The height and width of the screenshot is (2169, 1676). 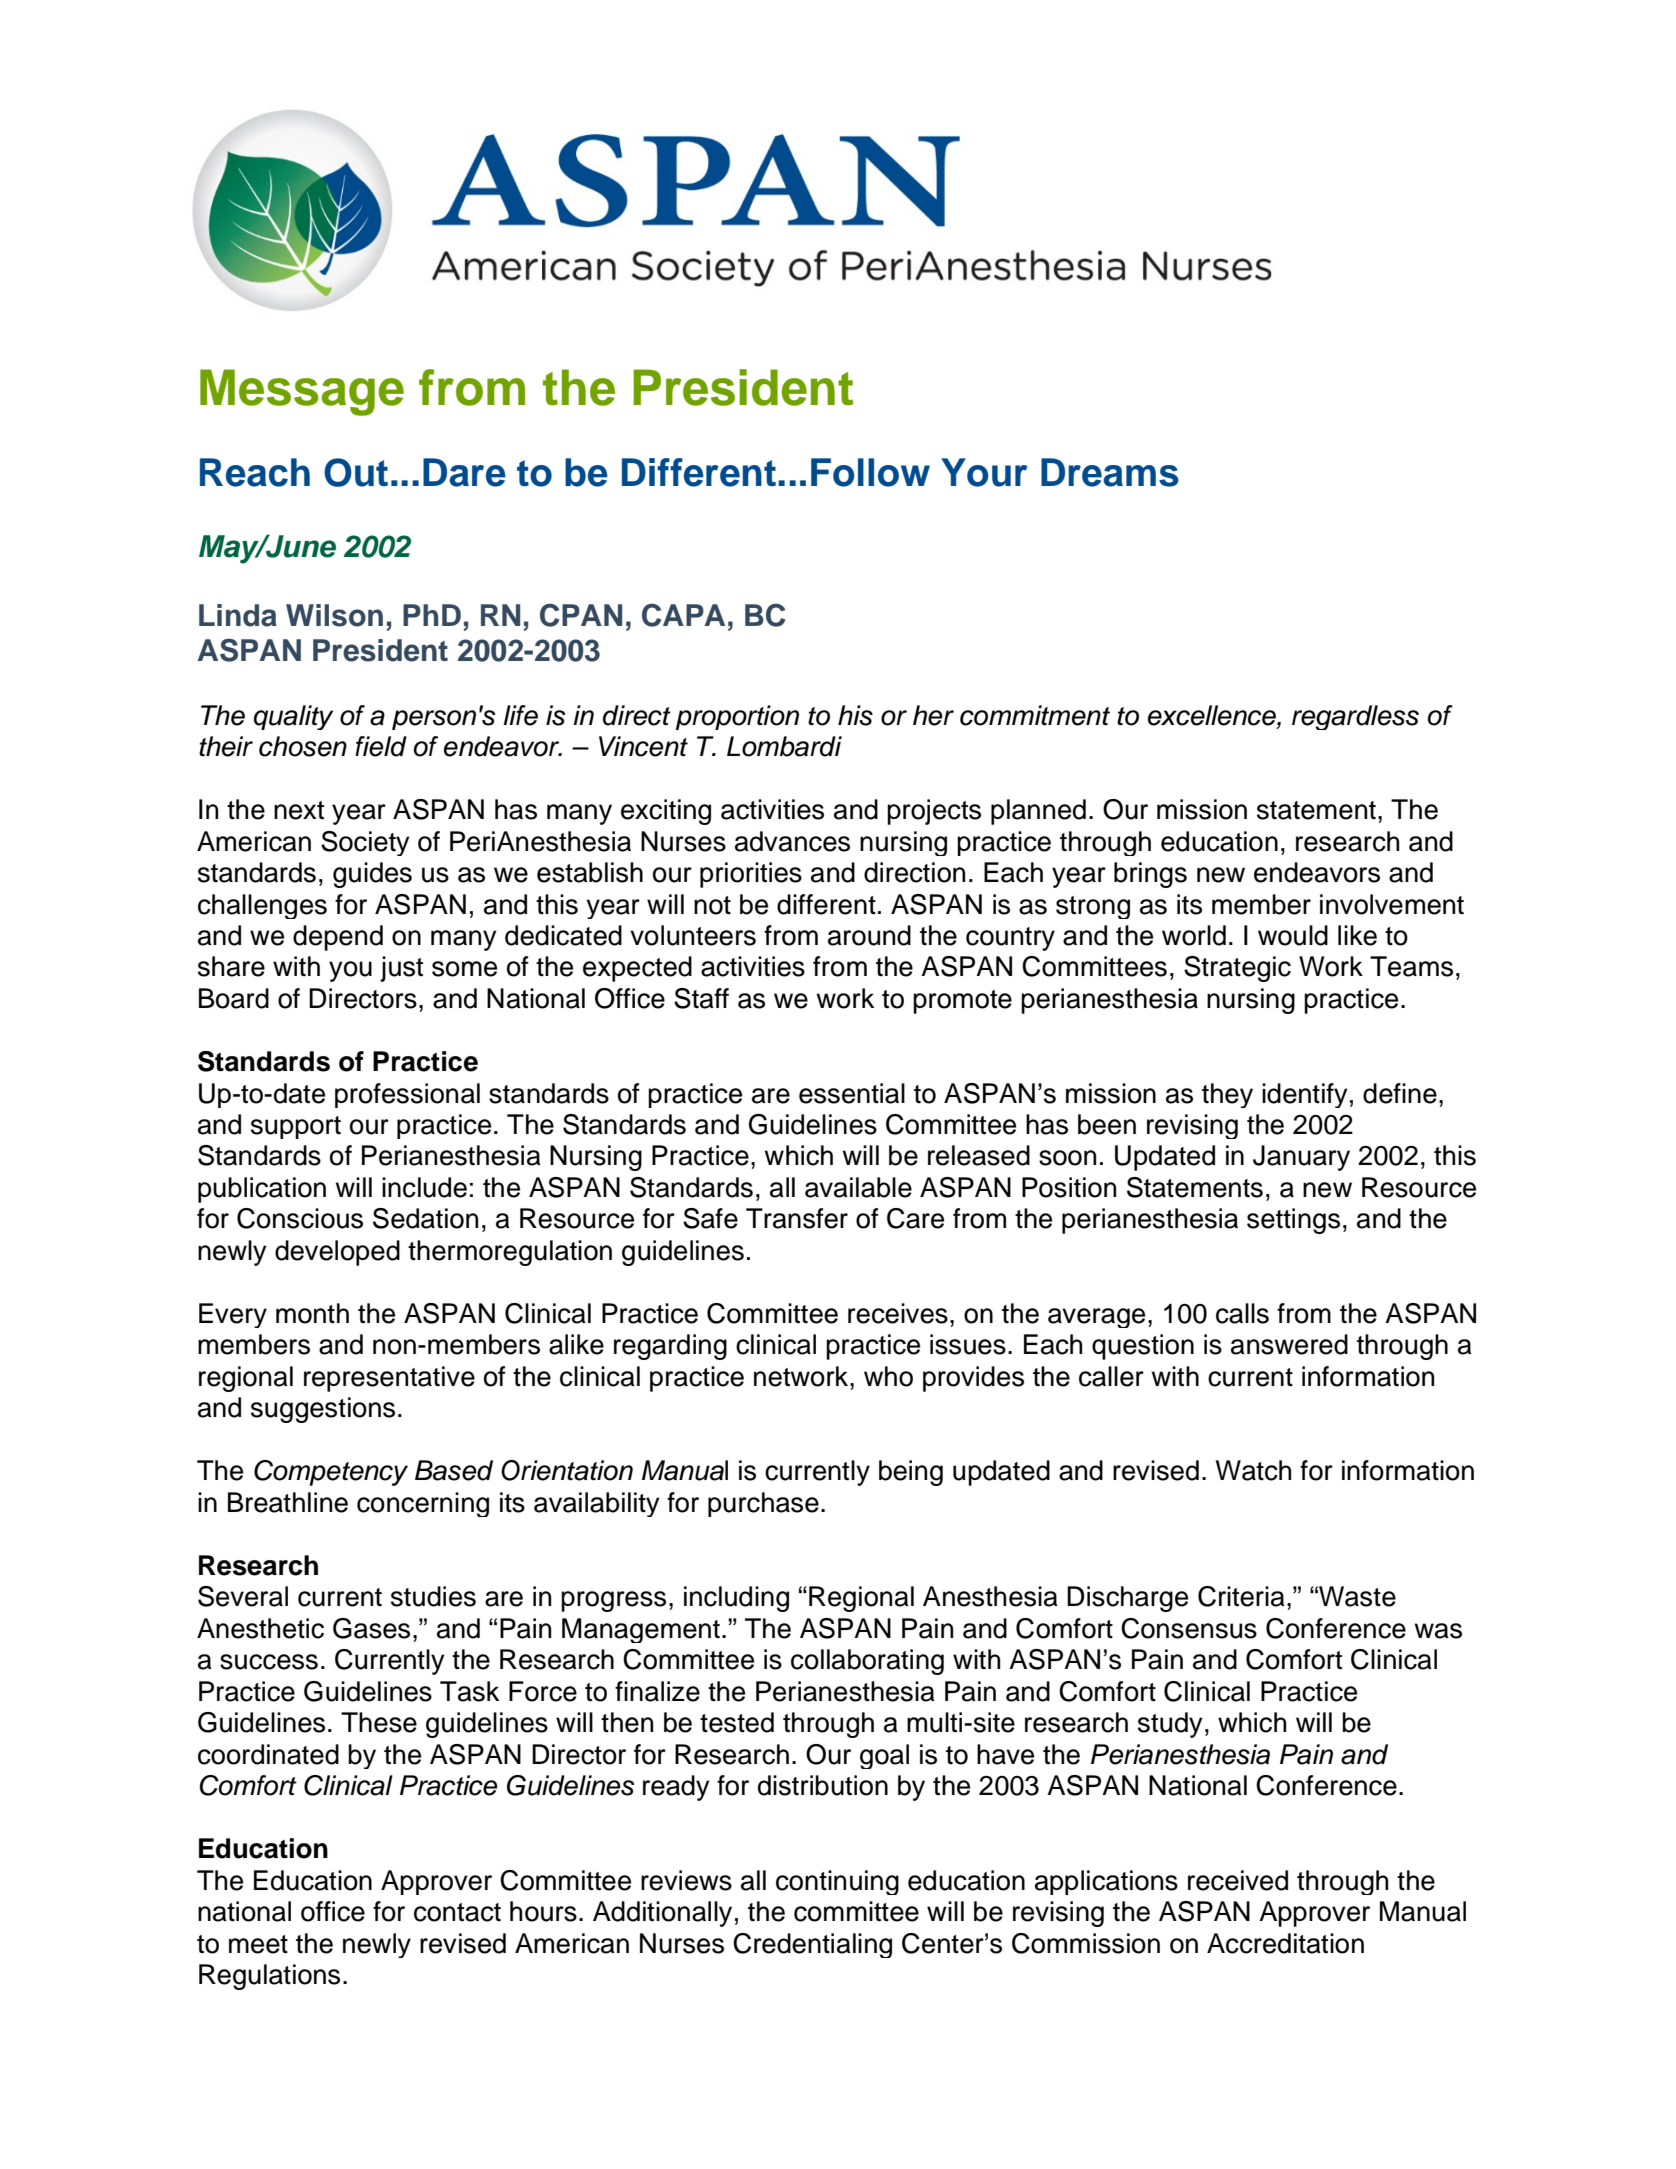 I want to click on Message, so click(x=302, y=392).
